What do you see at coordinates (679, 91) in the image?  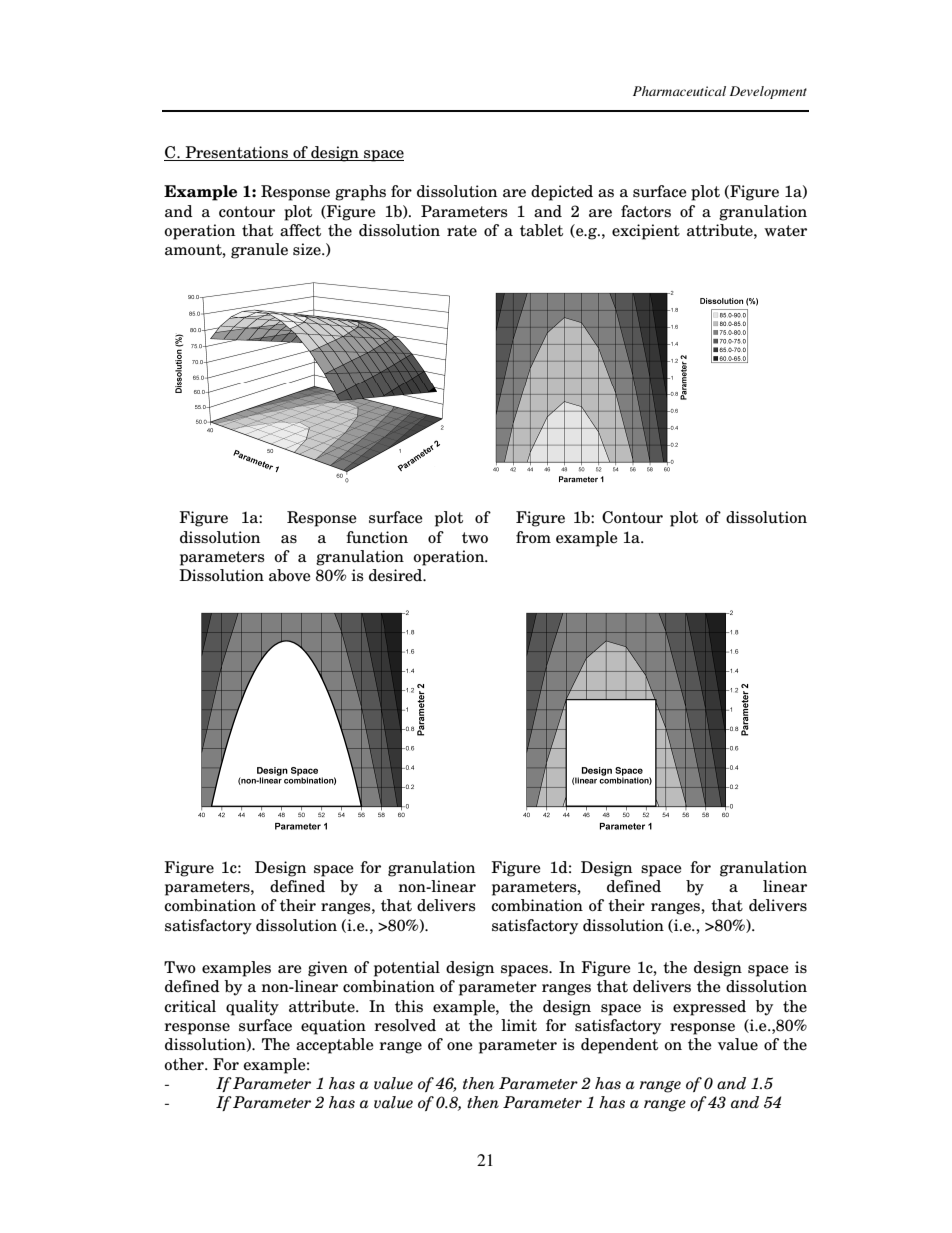 I see `Pharmaceutical` at bounding box center [679, 91].
